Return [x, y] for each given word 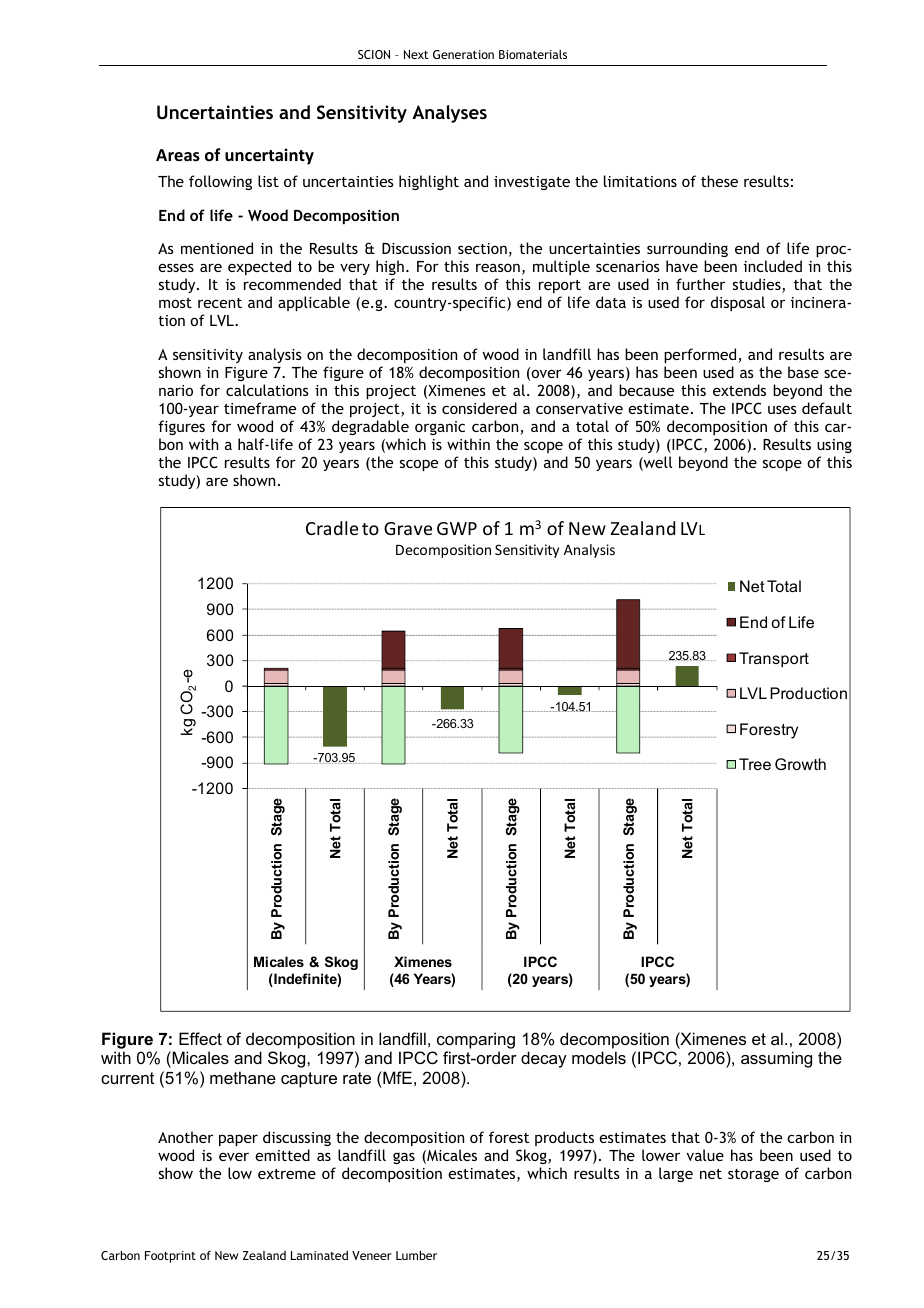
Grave [408, 528]
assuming [776, 1059]
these [719, 181]
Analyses [449, 114]
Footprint [170, 1257]
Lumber [416, 1255]
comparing [476, 1040]
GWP [457, 528]
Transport [774, 660]
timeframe [260, 408]
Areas [178, 155]
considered [479, 408]
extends [739, 390]
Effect [200, 1038]
